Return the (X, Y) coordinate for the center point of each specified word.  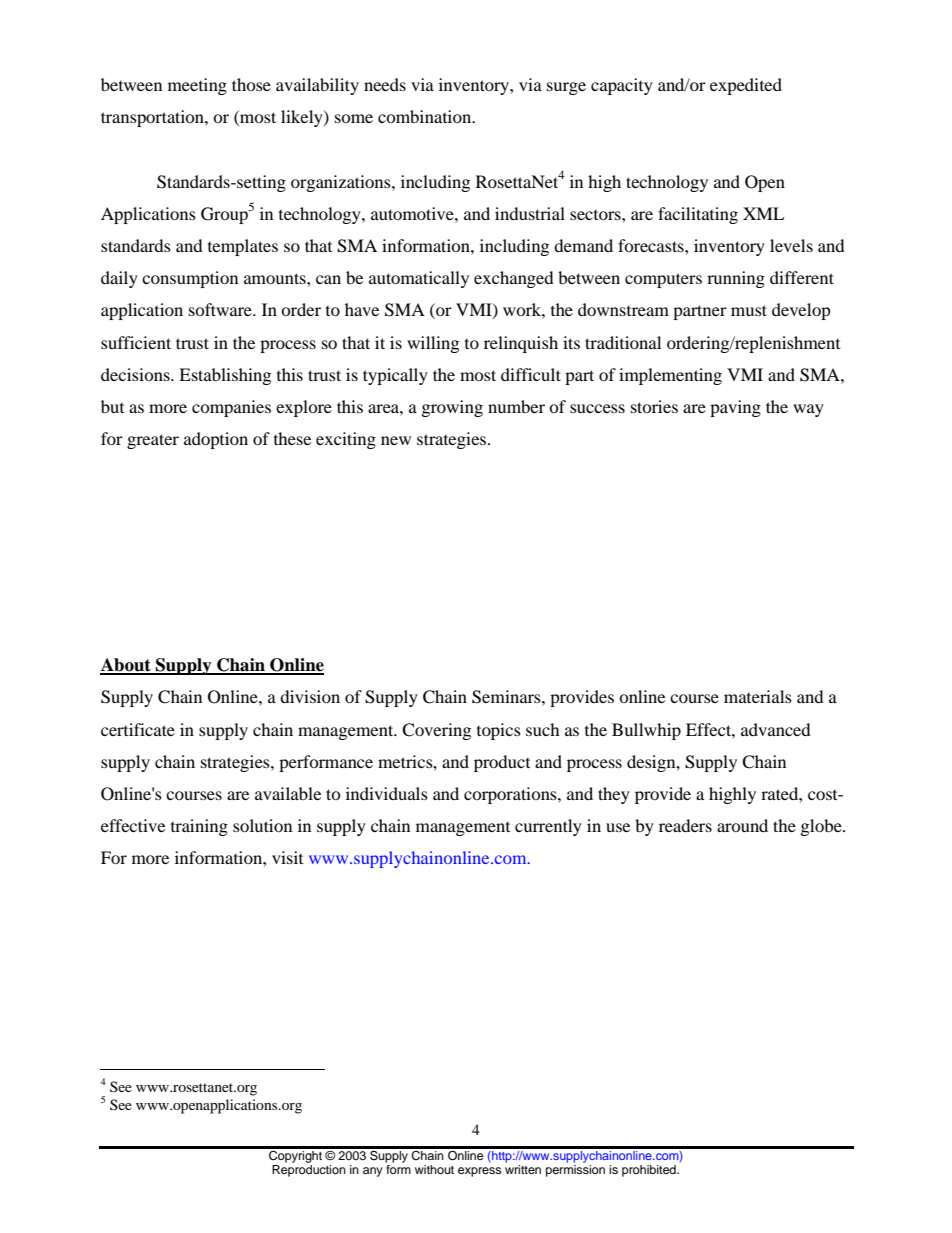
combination (426, 116)
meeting (197, 86)
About (126, 666)
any (373, 1172)
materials (758, 696)
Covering (436, 731)
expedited (746, 86)
